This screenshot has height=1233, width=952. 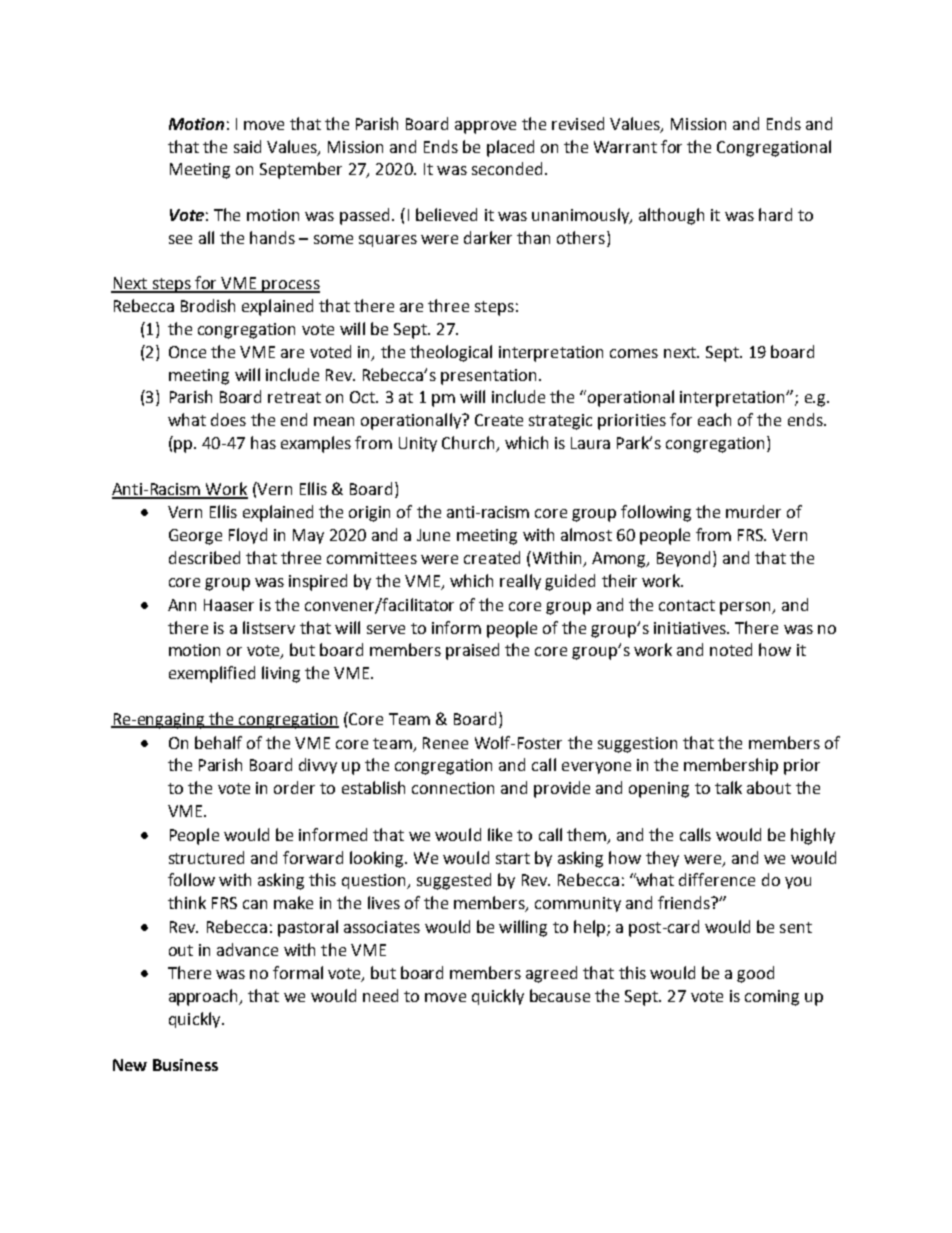 I want to click on Business, so click(x=185, y=1065).
